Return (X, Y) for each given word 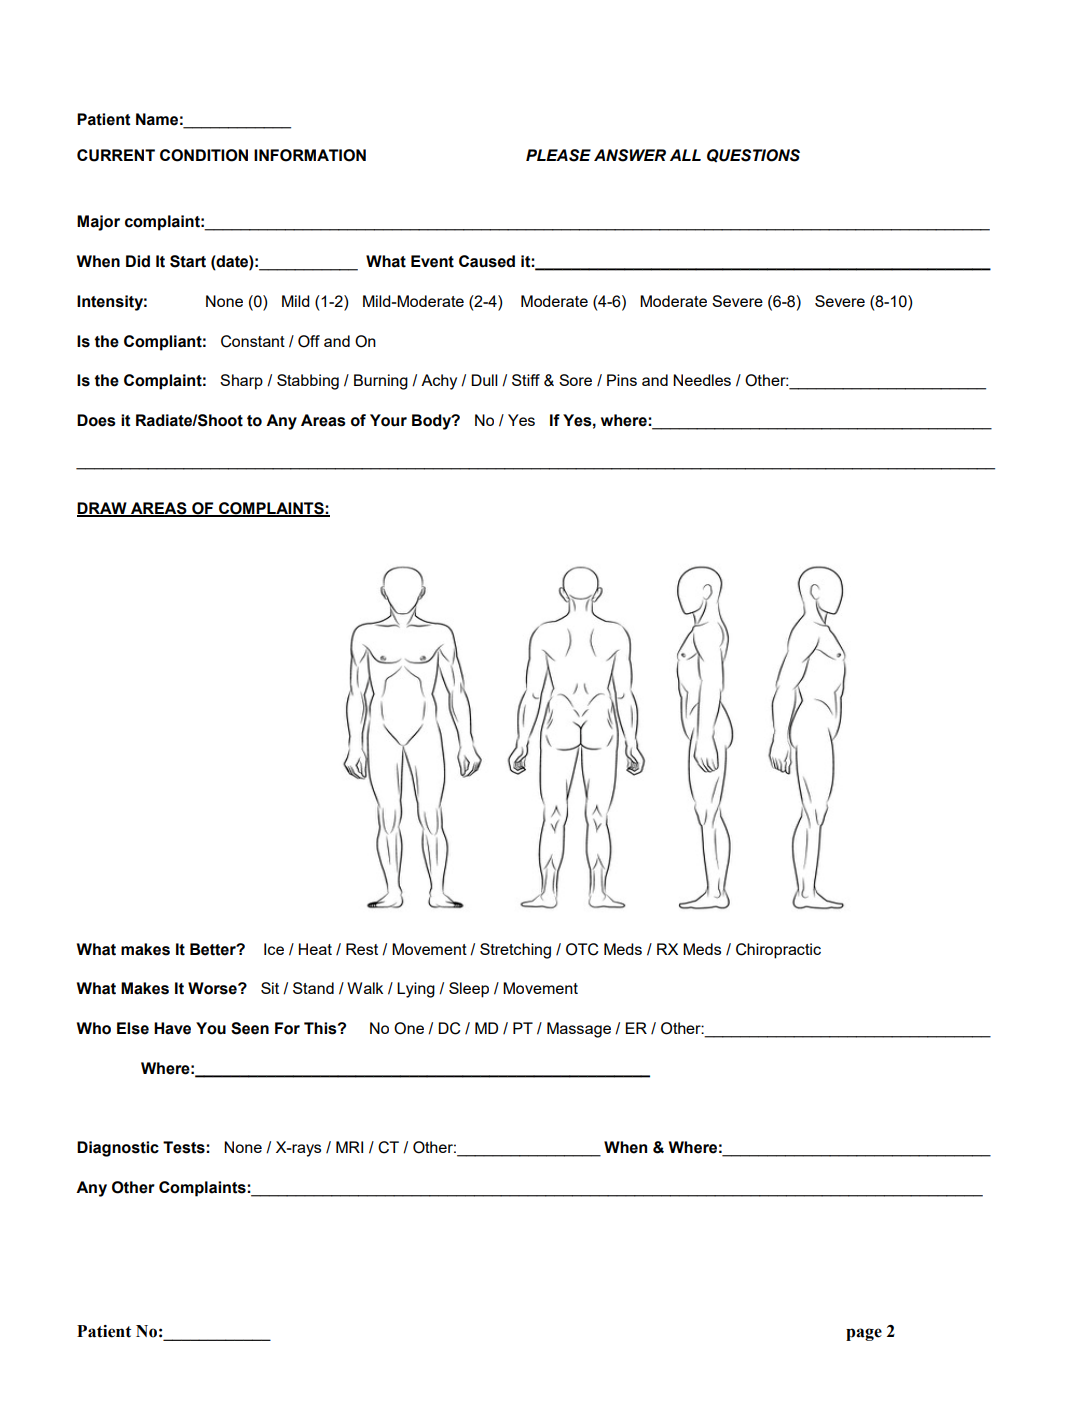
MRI (349, 1147)
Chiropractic (778, 951)
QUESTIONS (753, 155)
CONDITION (204, 155)
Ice (274, 949)
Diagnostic (118, 1149)
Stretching (515, 951)
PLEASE (558, 155)
